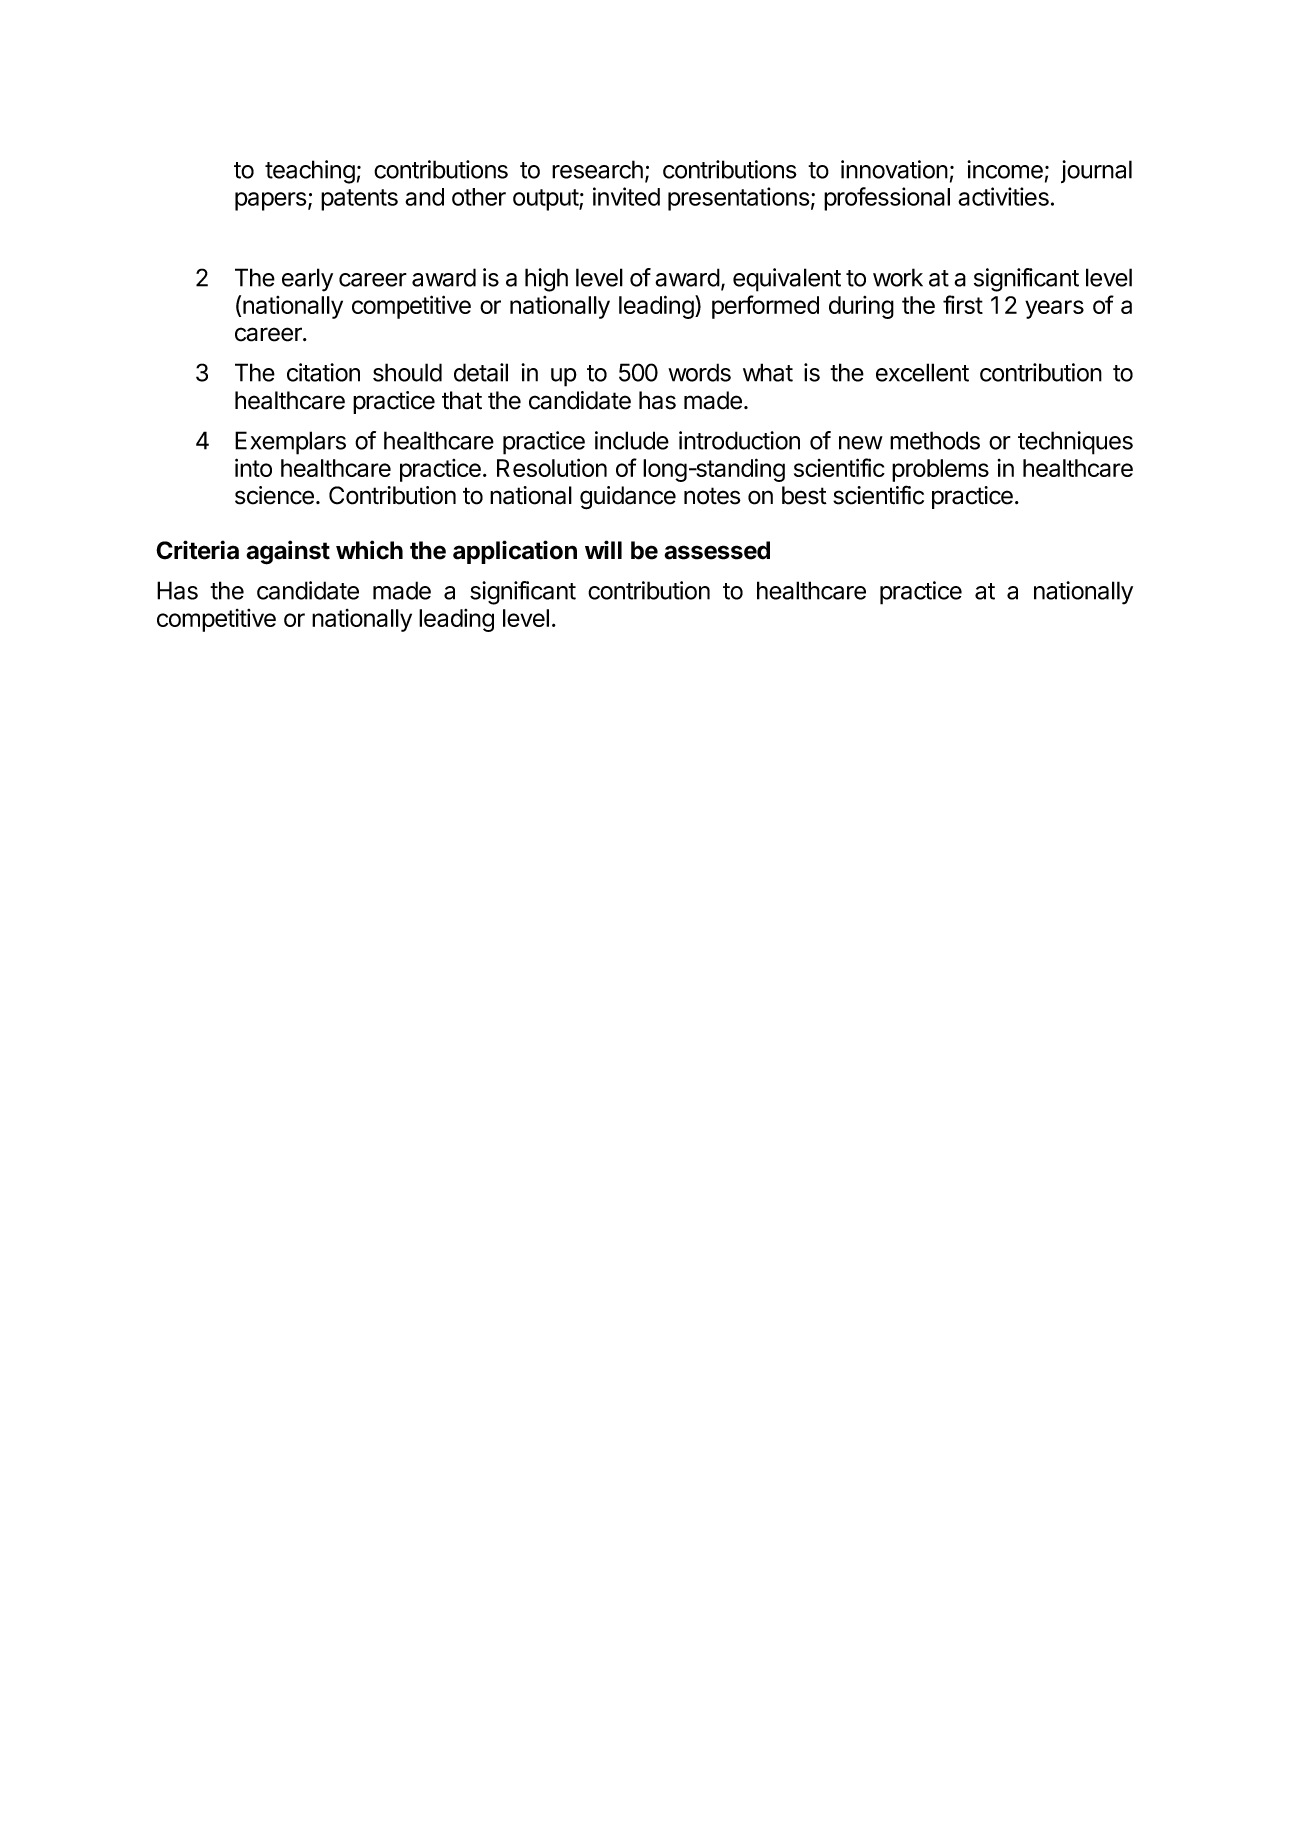 Image resolution: width=1289 pixels, height=1823 pixels. Describe the element at coordinates (935, 440) in the document. I see `methods` at that location.
